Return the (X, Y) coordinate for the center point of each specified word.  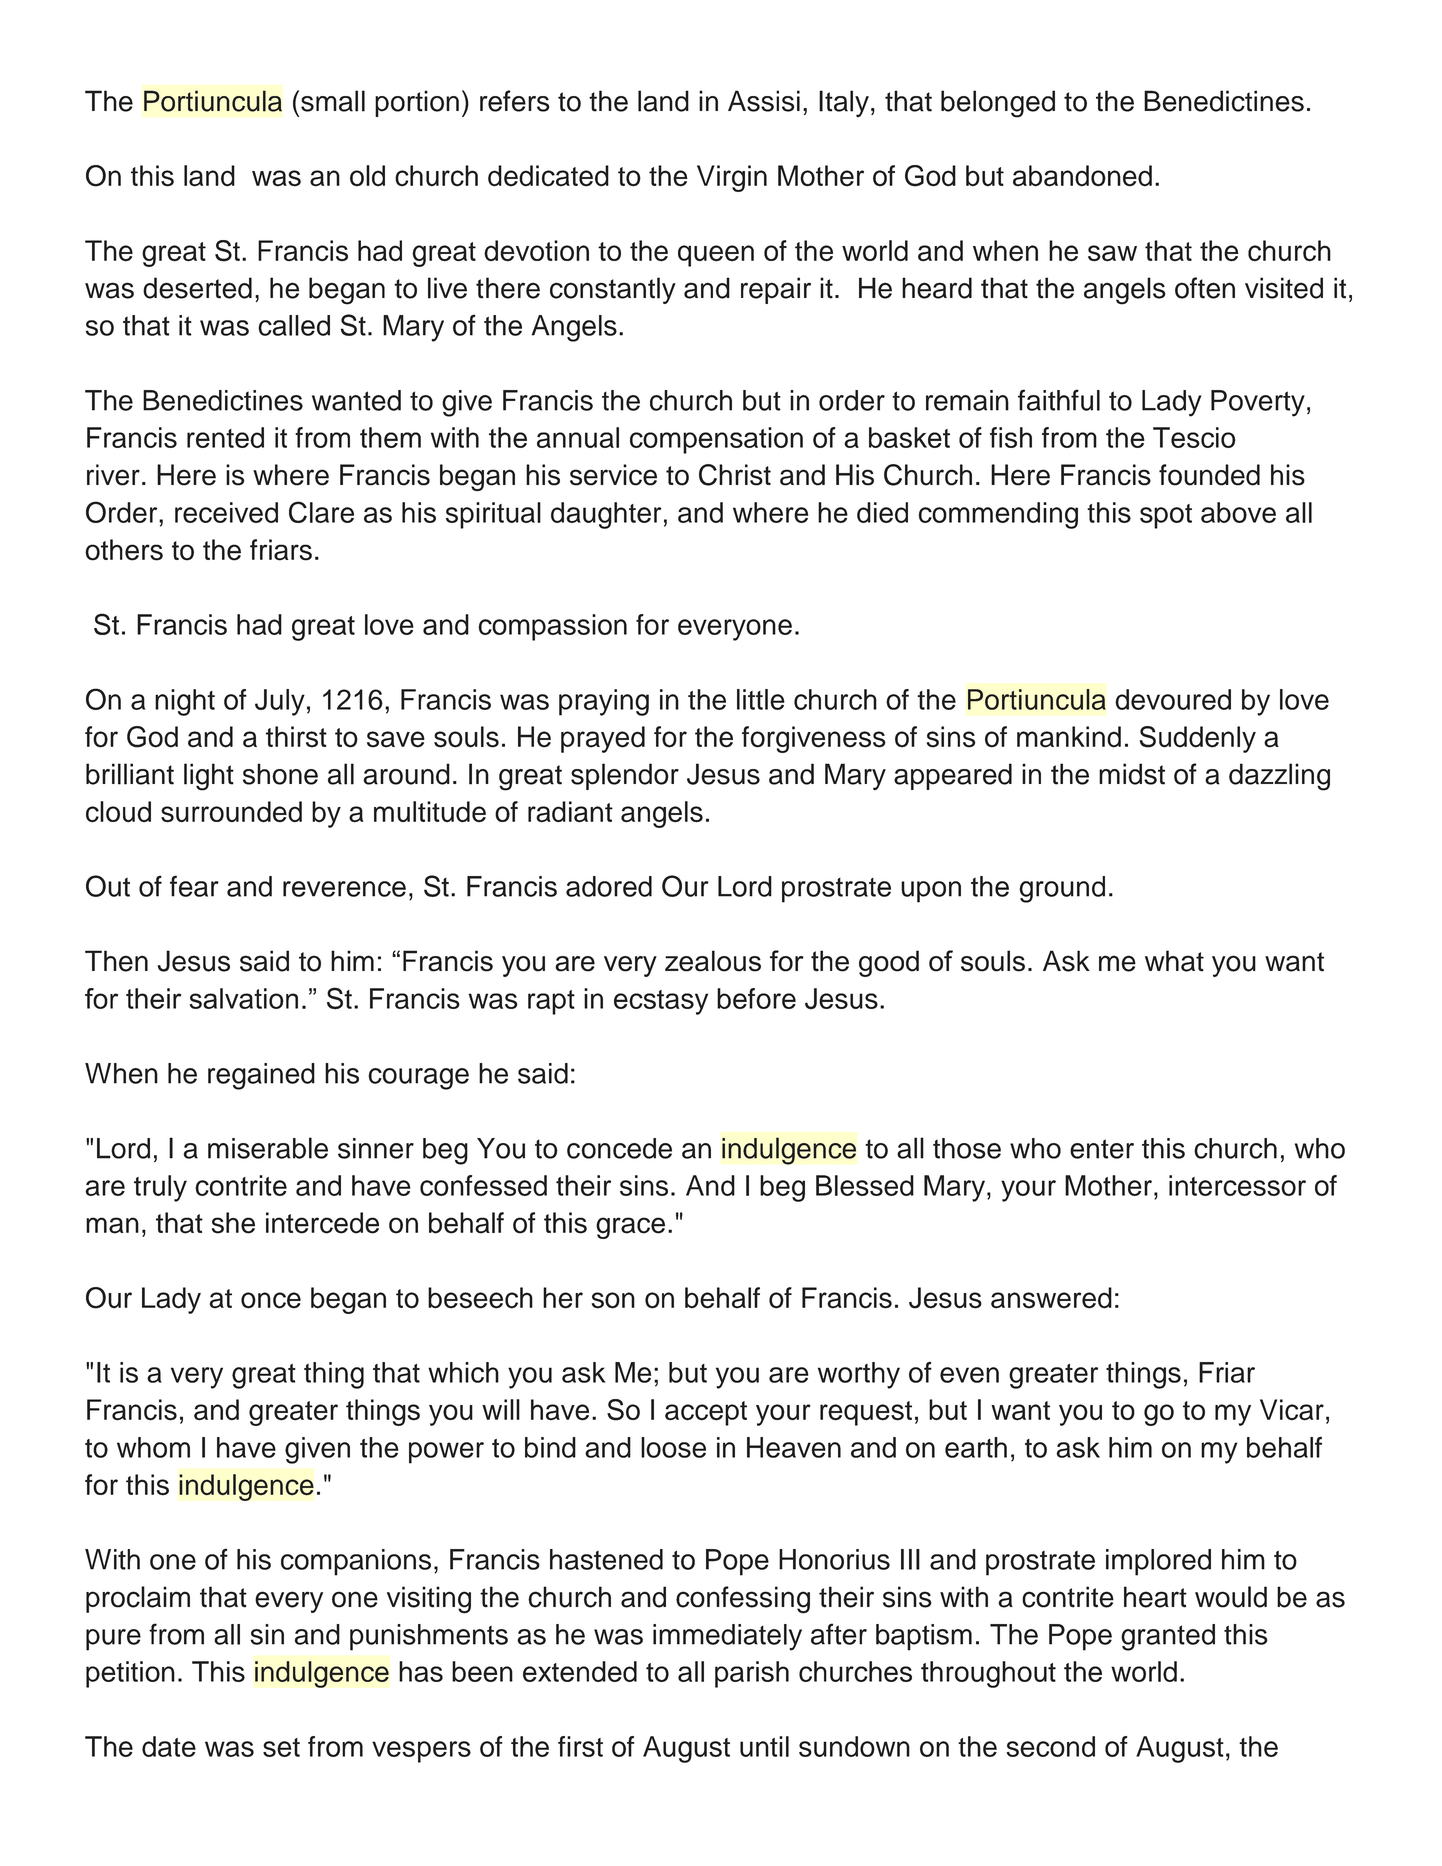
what (1174, 961)
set (281, 1747)
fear (194, 886)
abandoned (1082, 176)
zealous (713, 961)
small (333, 101)
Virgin (732, 178)
